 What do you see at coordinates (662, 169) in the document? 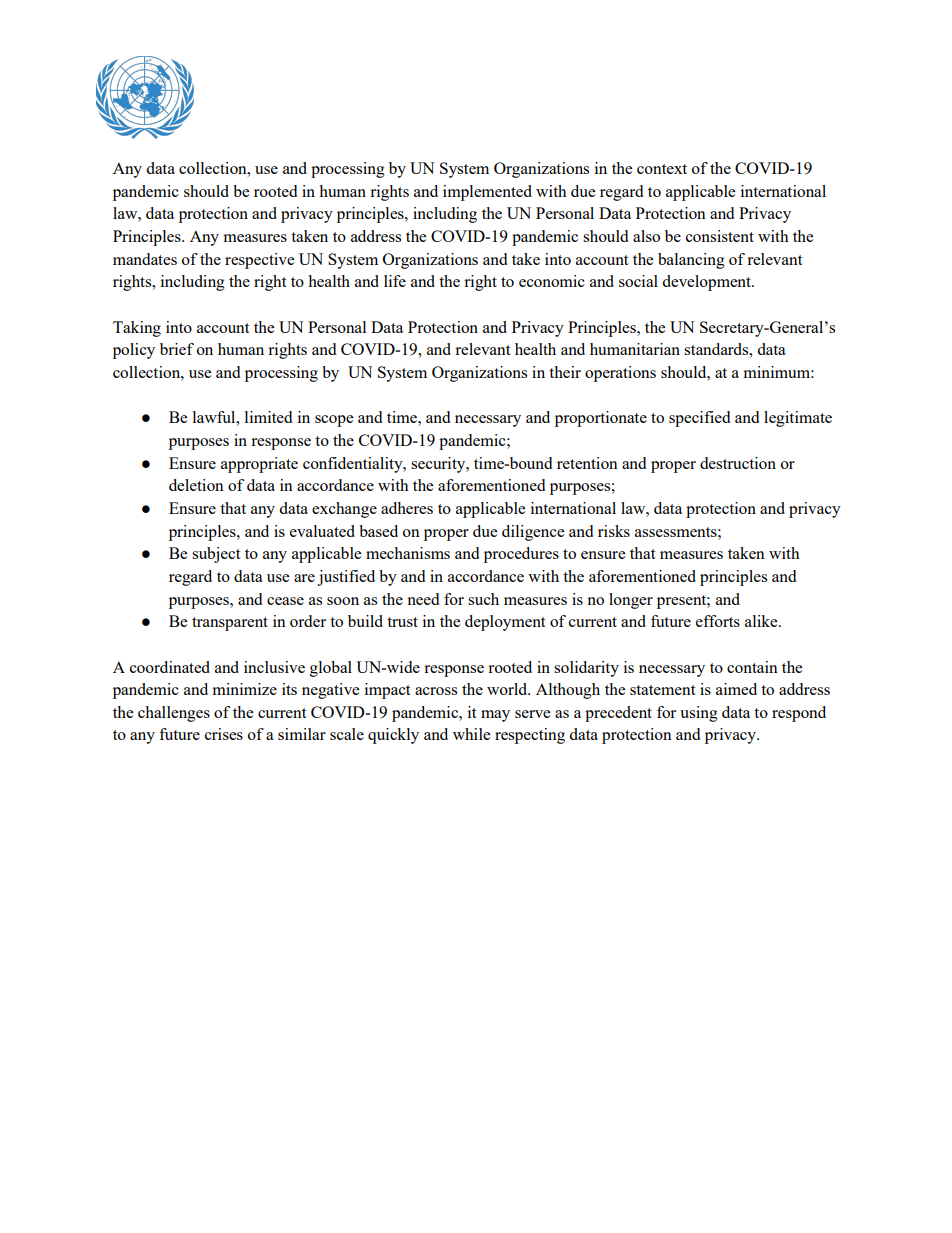
I see `context` at bounding box center [662, 169].
